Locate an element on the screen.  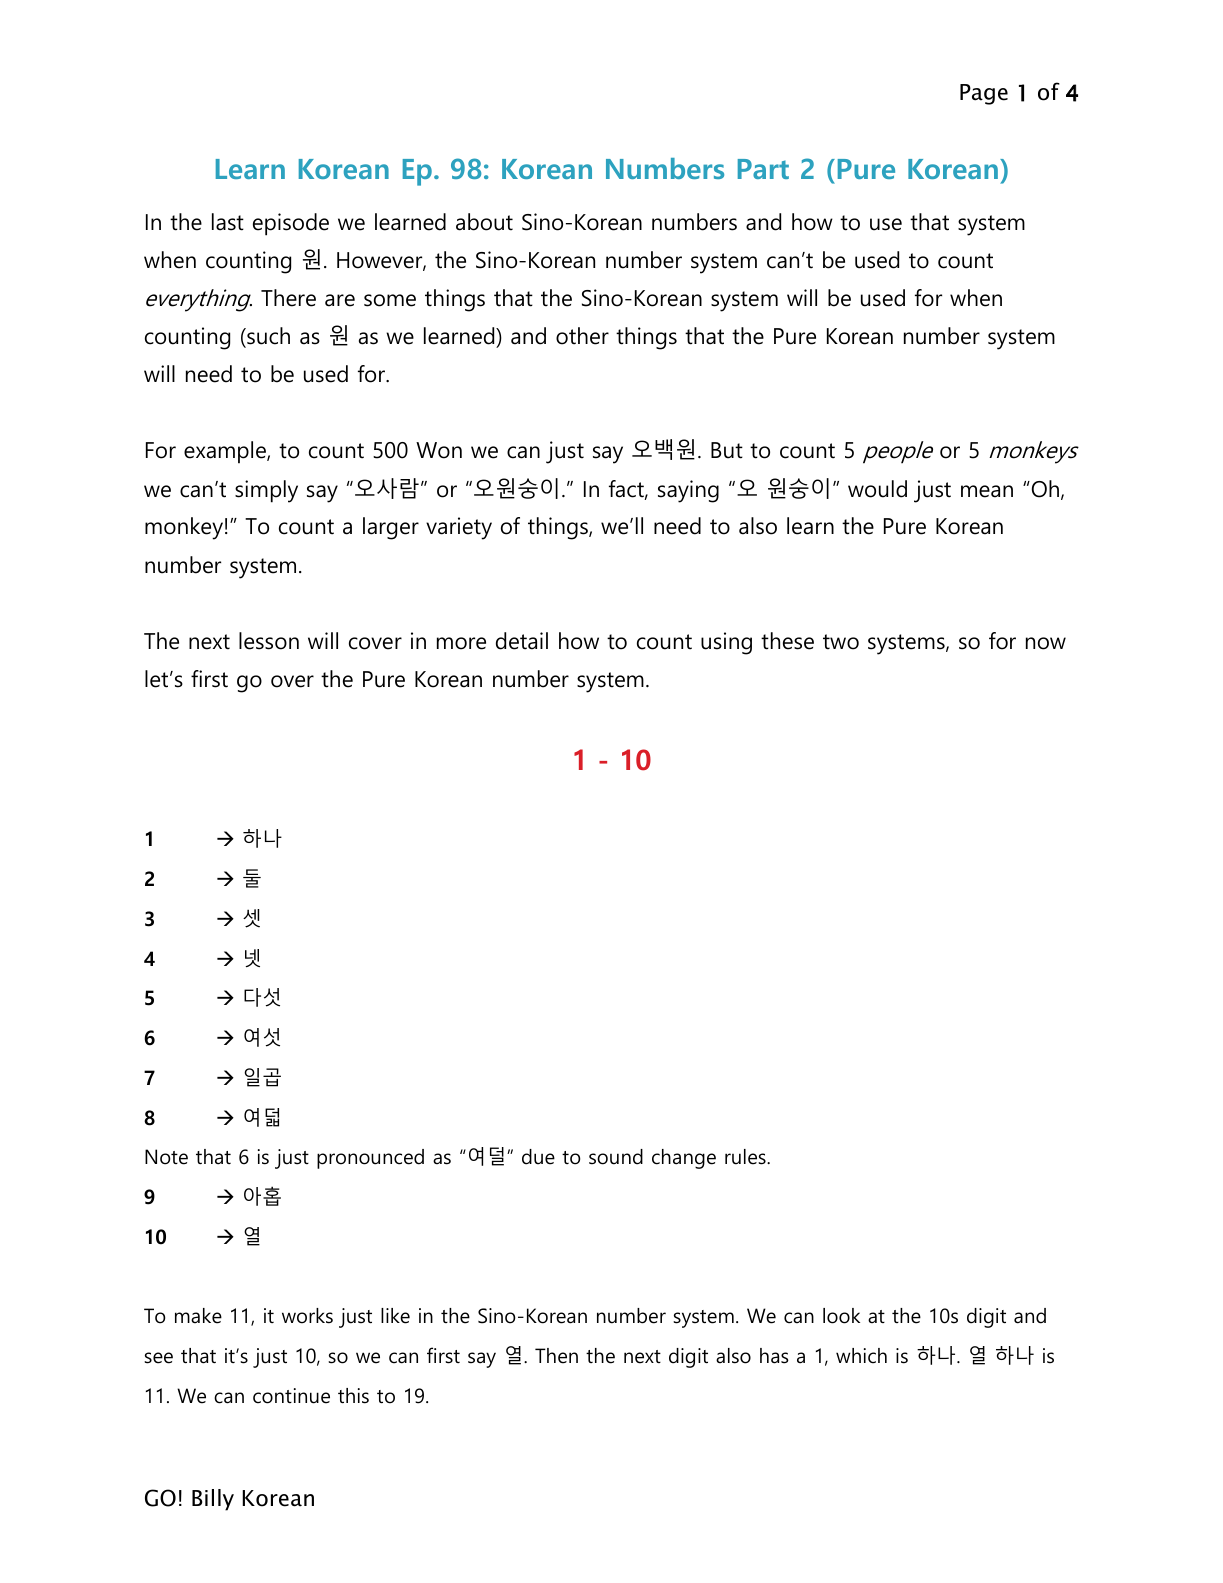
Page is located at coordinates (984, 94).
